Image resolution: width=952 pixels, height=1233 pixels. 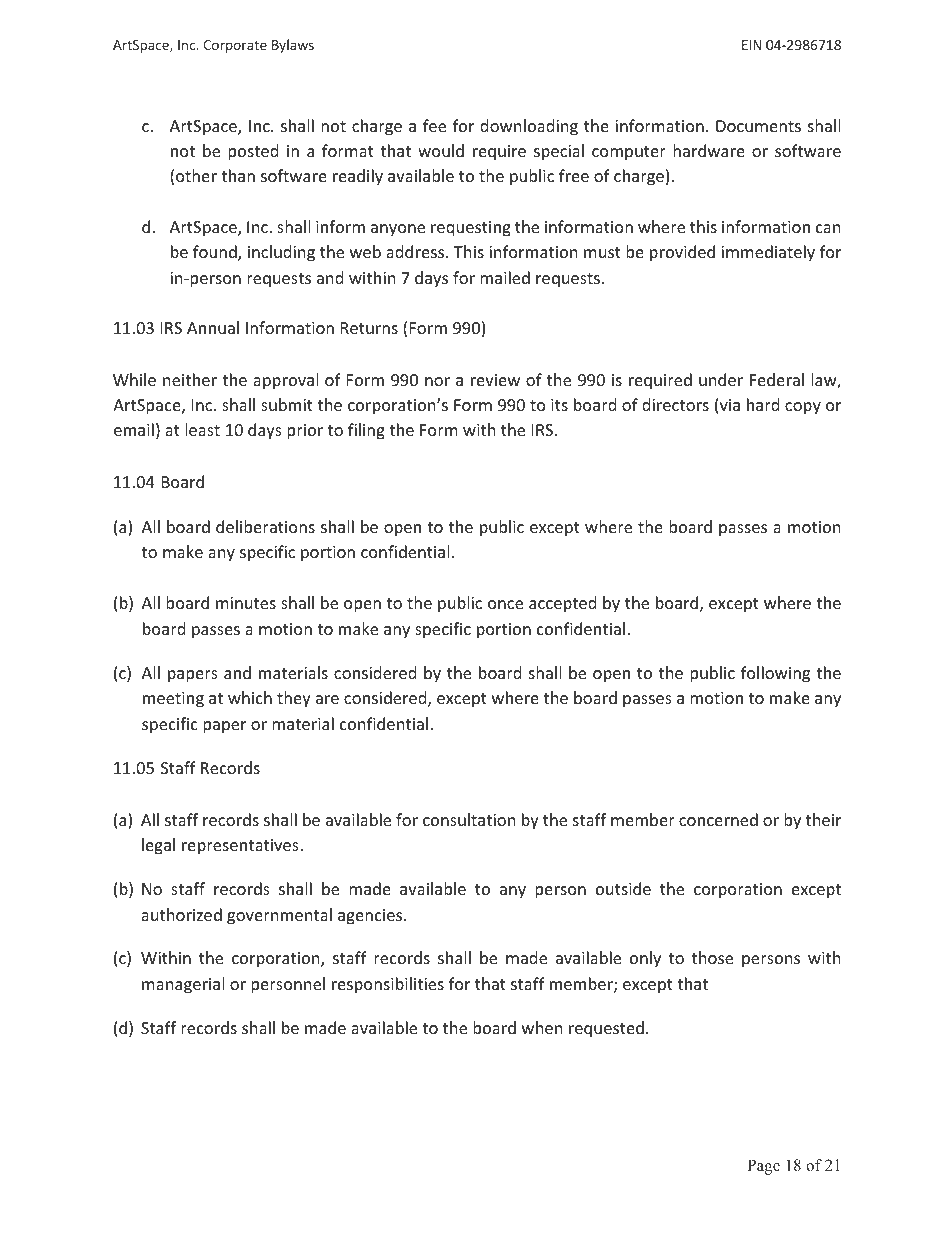 I want to click on fee, so click(x=434, y=125).
